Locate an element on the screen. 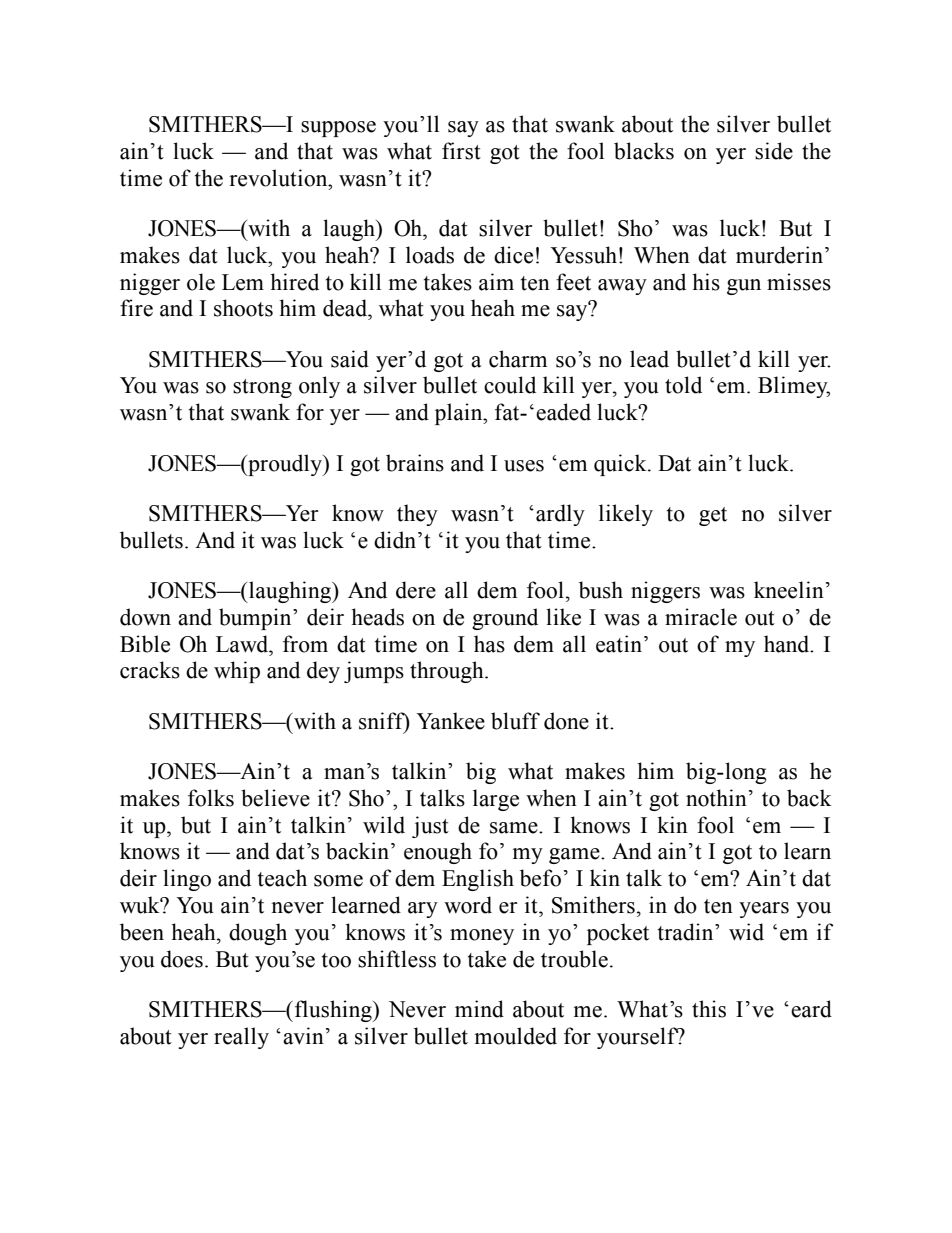  side is located at coordinates (774, 151).
